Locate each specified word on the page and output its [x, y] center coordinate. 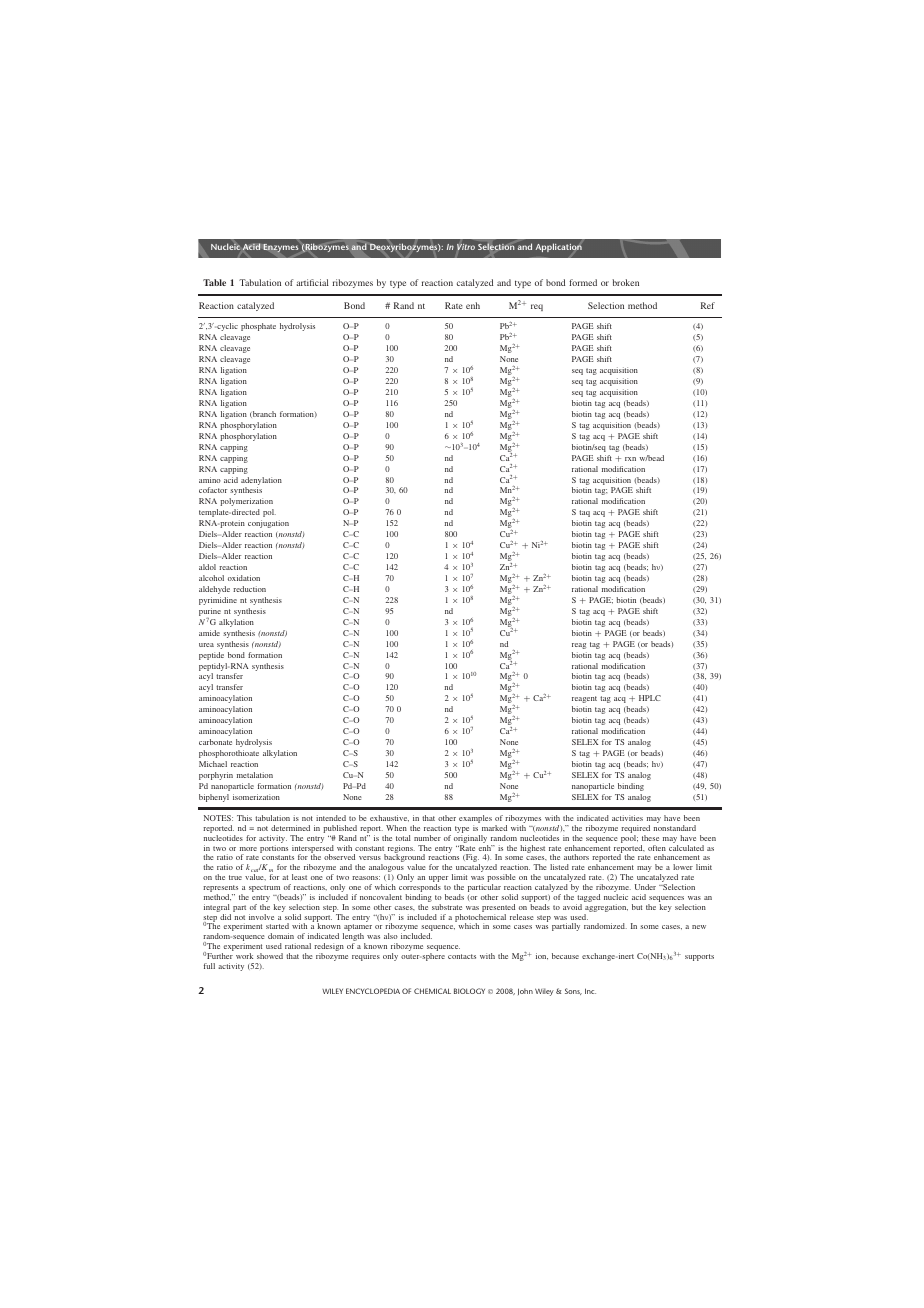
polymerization [246, 502]
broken [625, 282]
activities [627, 818]
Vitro [466, 247]
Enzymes [281, 248]
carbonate [215, 742]
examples [475, 820]
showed [270, 956]
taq [584, 513]
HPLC [650, 698]
